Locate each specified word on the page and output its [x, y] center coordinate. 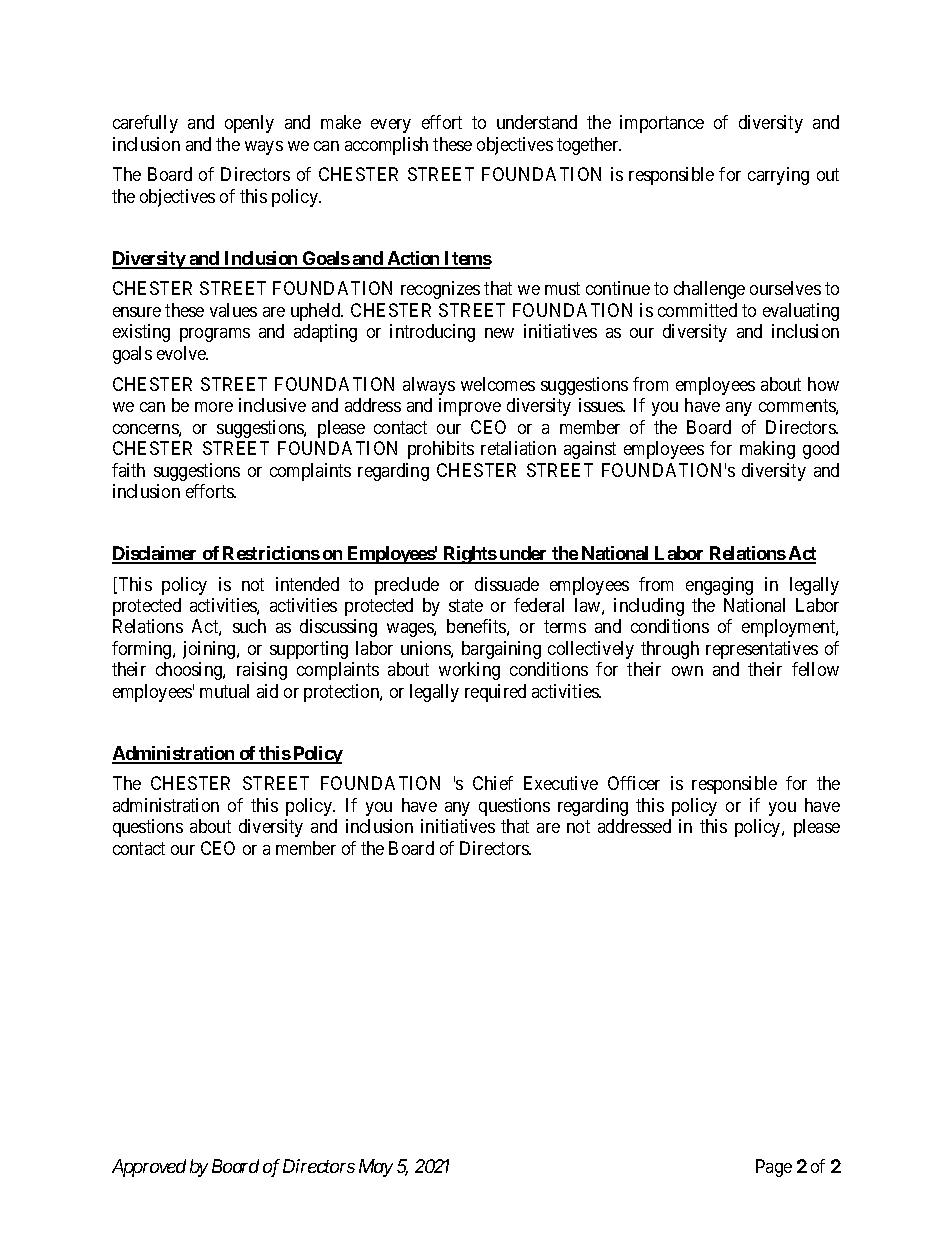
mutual [224, 691]
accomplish [386, 146]
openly [249, 124]
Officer [634, 783]
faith [128, 470]
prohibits [441, 450]
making [767, 450]
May [376, 1168]
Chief [493, 783]
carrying [778, 176]
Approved [149, 1168]
